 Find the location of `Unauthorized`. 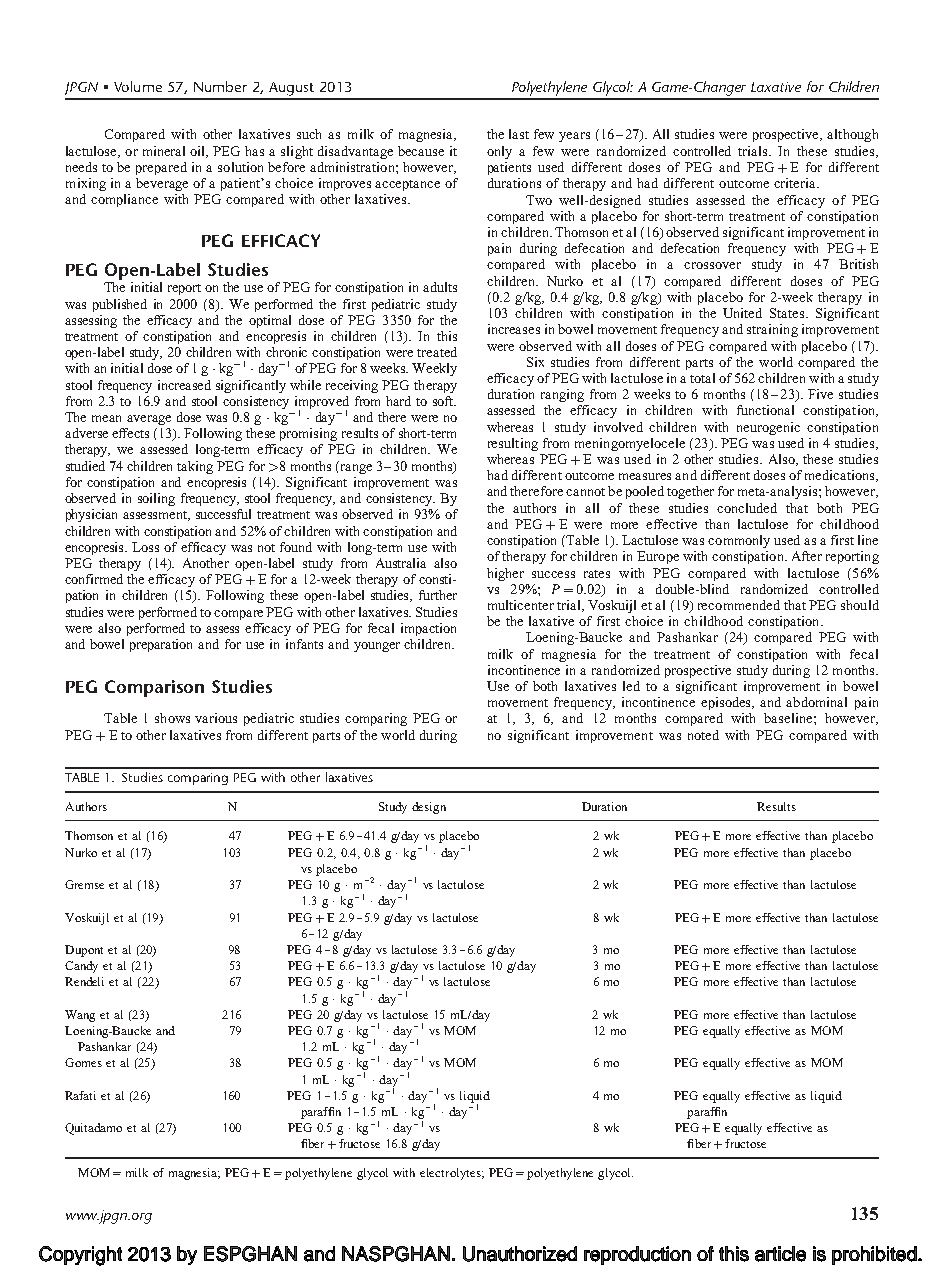

Unauthorized is located at coordinates (520, 1254).
